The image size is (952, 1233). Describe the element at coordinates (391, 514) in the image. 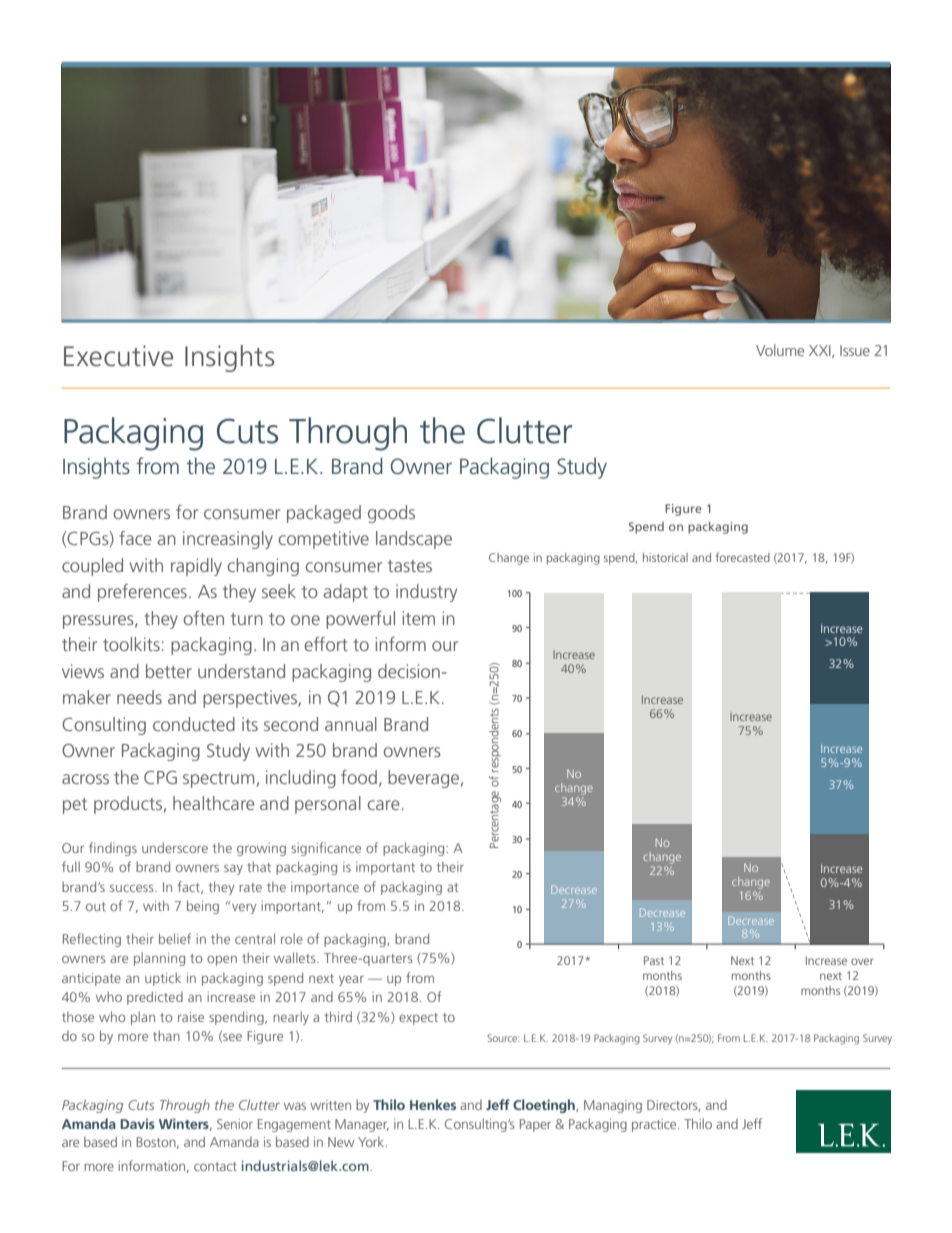

I see `goods` at that location.
